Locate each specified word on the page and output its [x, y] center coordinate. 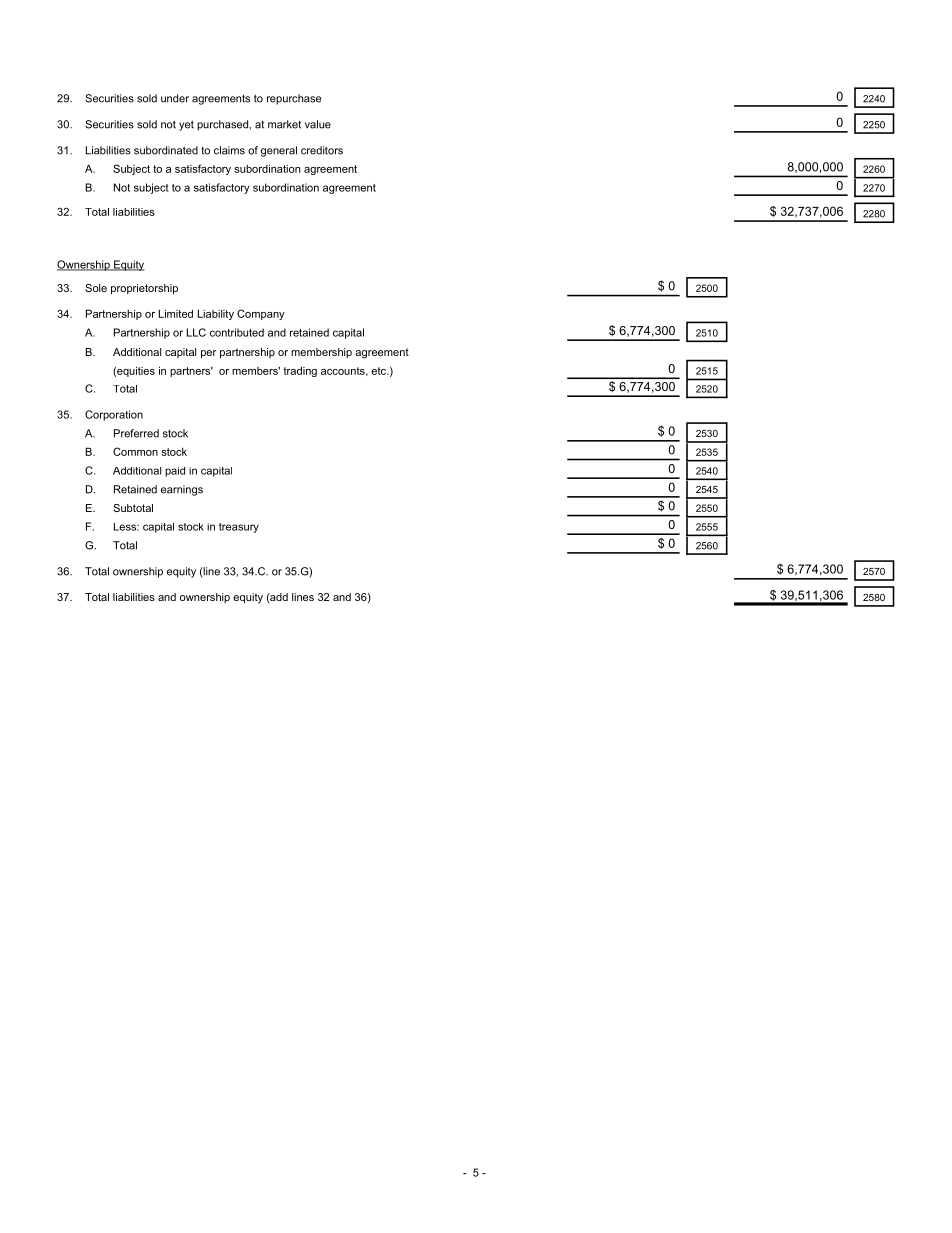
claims [229, 150]
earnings [182, 490]
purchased [223, 125]
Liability [216, 314]
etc [380, 371]
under [175, 98]
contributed [237, 332]
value [318, 124]
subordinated [166, 150]
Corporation [114, 415]
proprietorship [144, 289]
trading [300, 371]
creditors [322, 150]
